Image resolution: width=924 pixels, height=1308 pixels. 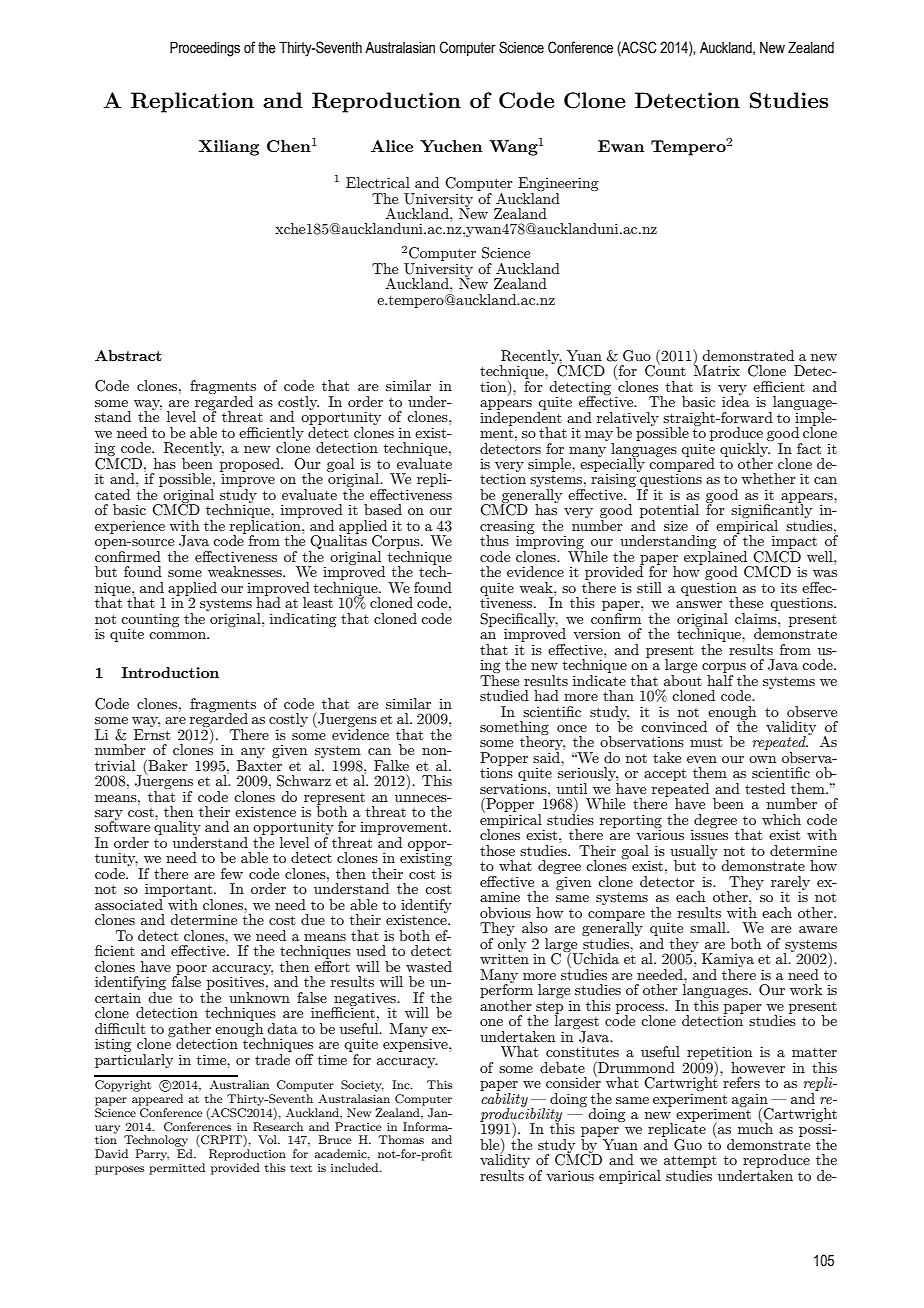 What do you see at coordinates (177, 1169) in the page?
I see `permitted` at bounding box center [177, 1169].
